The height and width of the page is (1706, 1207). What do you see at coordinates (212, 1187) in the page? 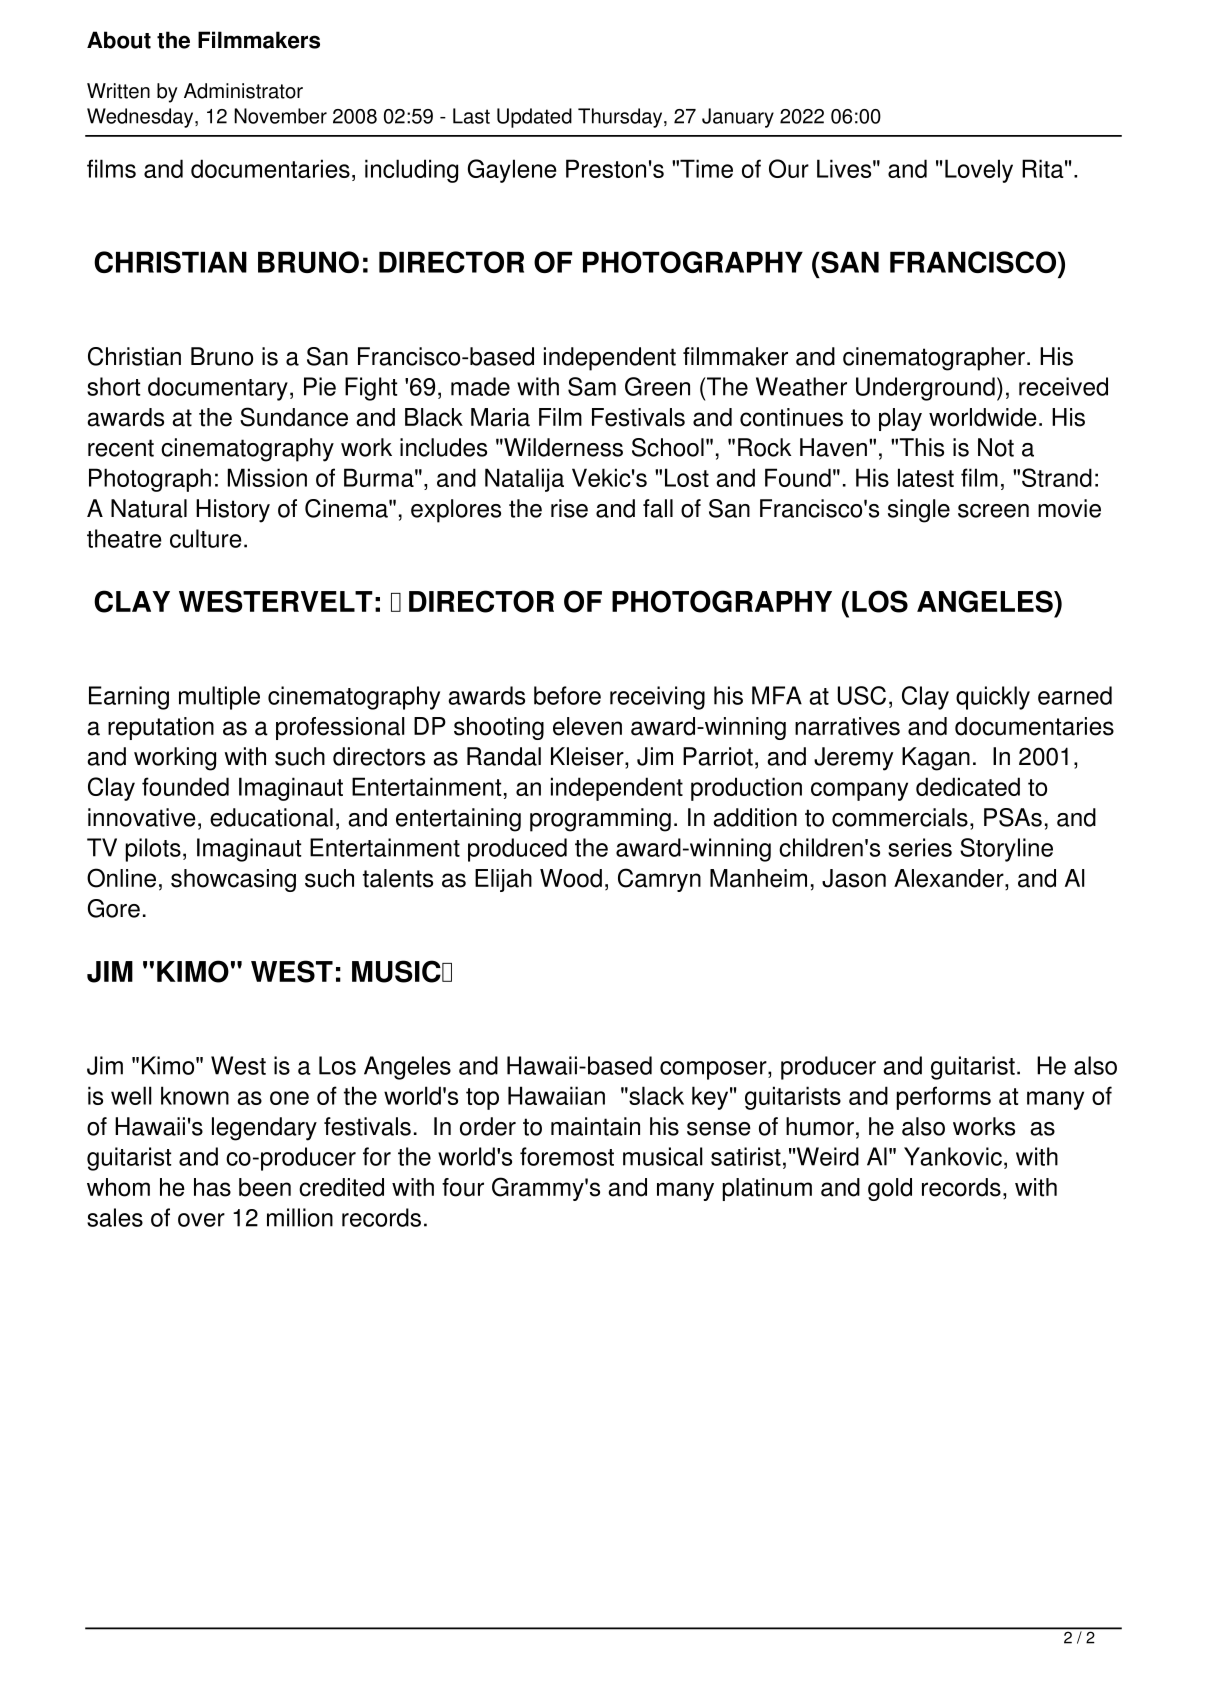
I see `has` at bounding box center [212, 1187].
